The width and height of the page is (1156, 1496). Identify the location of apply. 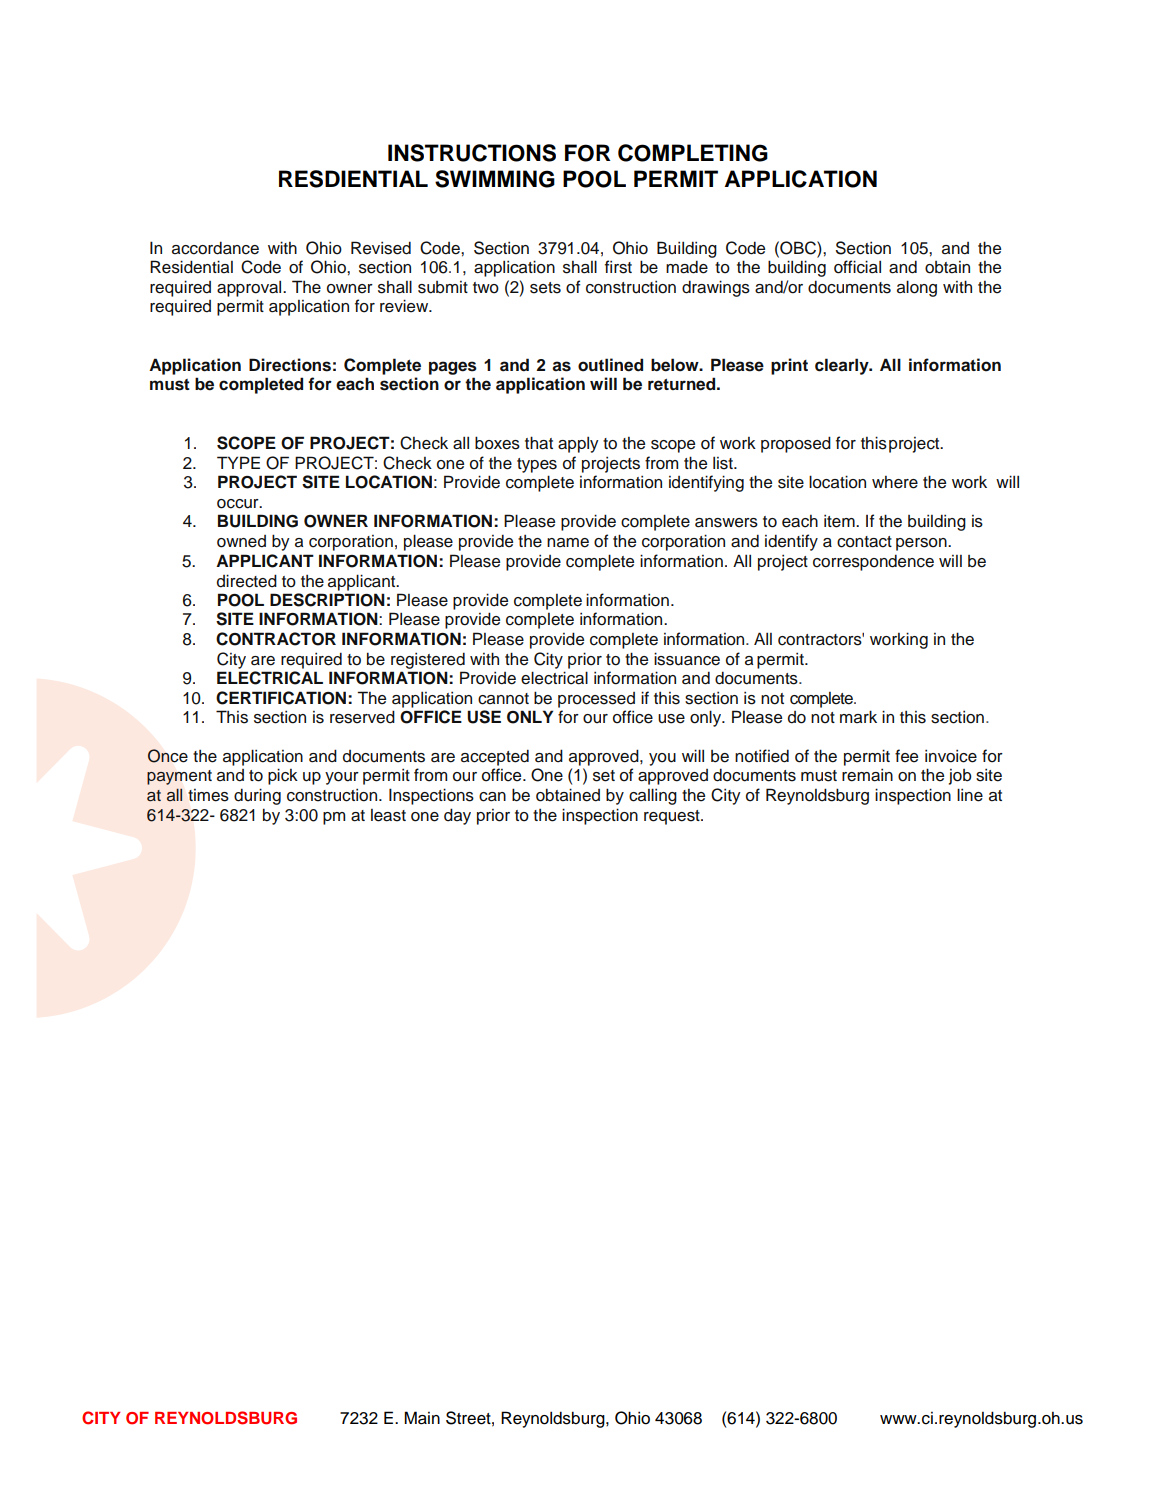
(578, 444).
